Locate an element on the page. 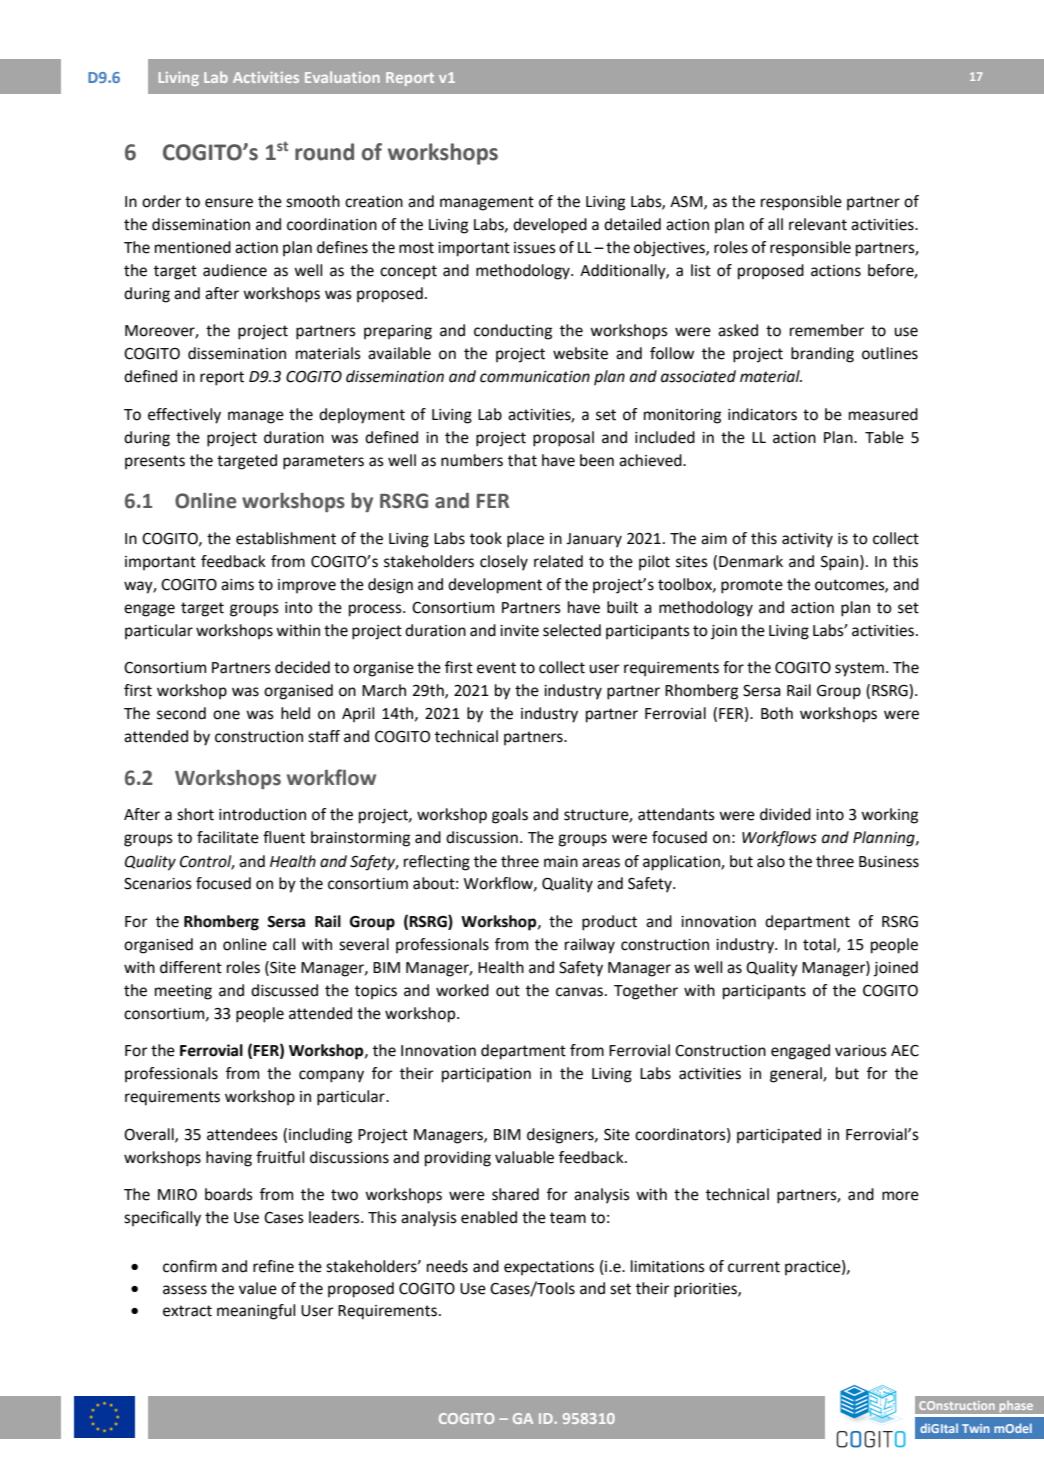  developed is located at coordinates (550, 226).
